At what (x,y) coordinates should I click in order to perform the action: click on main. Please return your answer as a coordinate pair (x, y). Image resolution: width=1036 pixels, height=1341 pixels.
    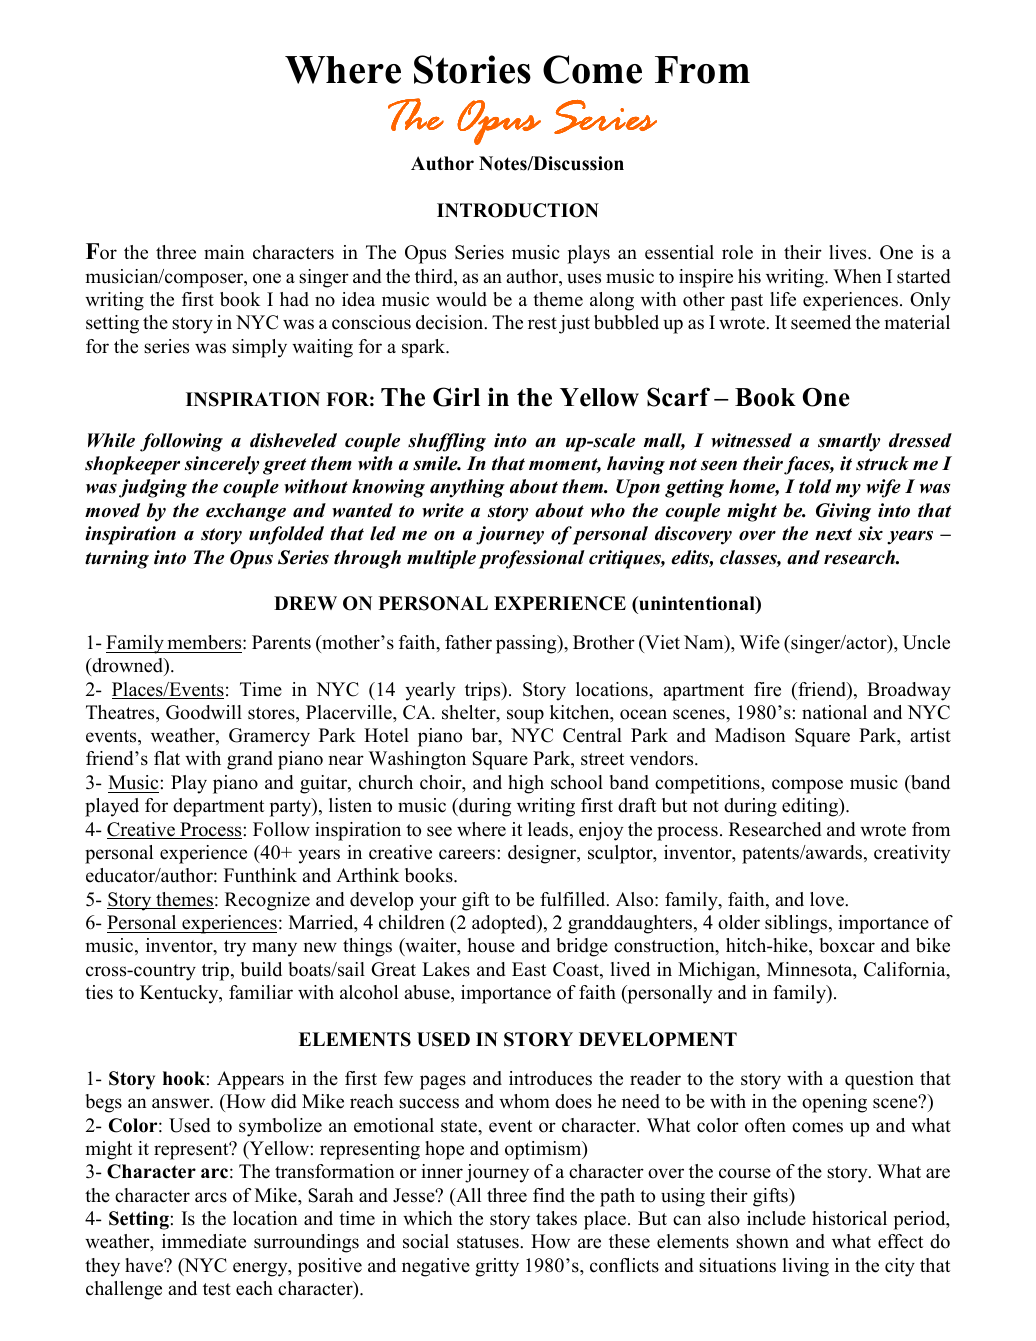
    Looking at the image, I should click on (224, 252).
